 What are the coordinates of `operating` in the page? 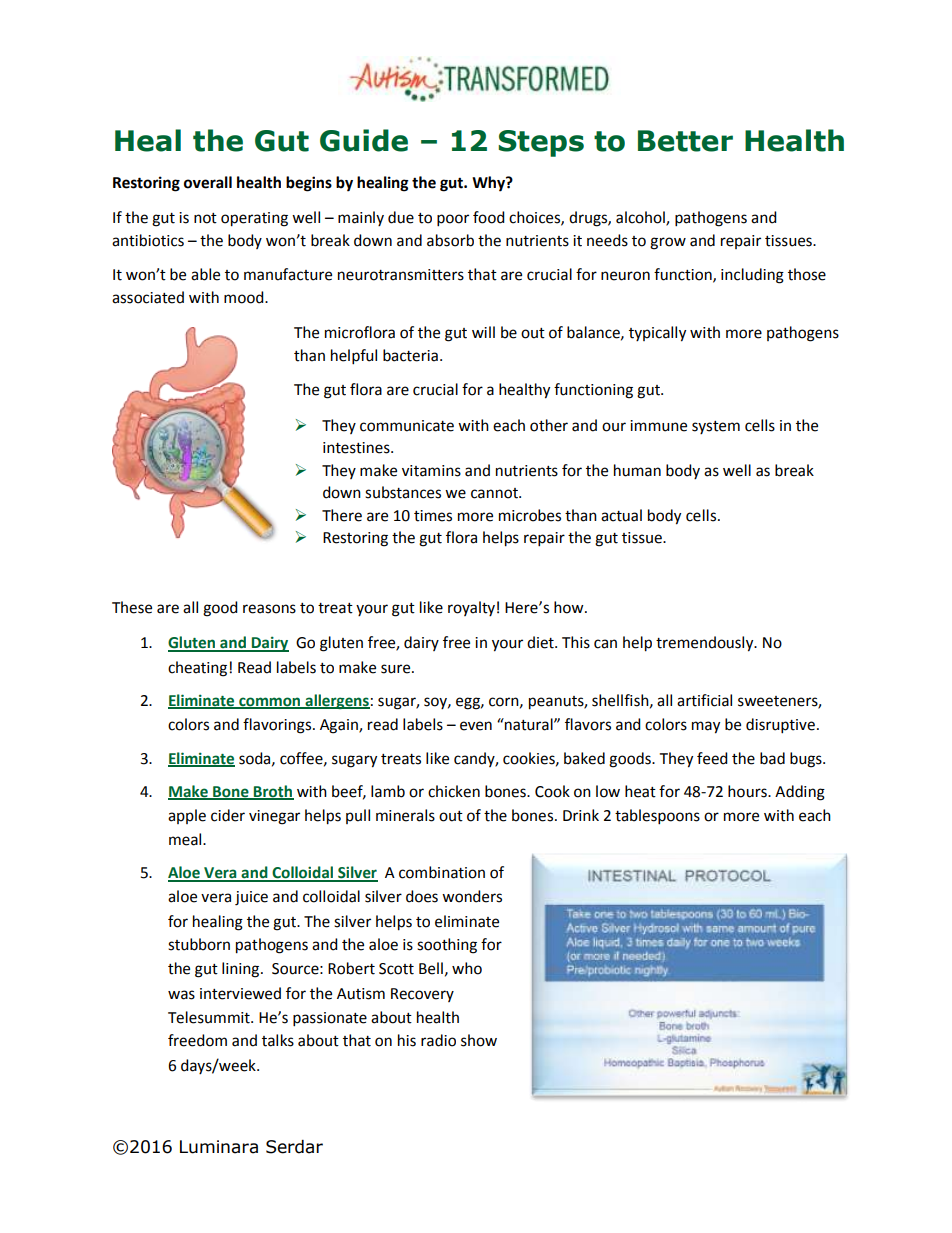 It's located at (254, 219).
